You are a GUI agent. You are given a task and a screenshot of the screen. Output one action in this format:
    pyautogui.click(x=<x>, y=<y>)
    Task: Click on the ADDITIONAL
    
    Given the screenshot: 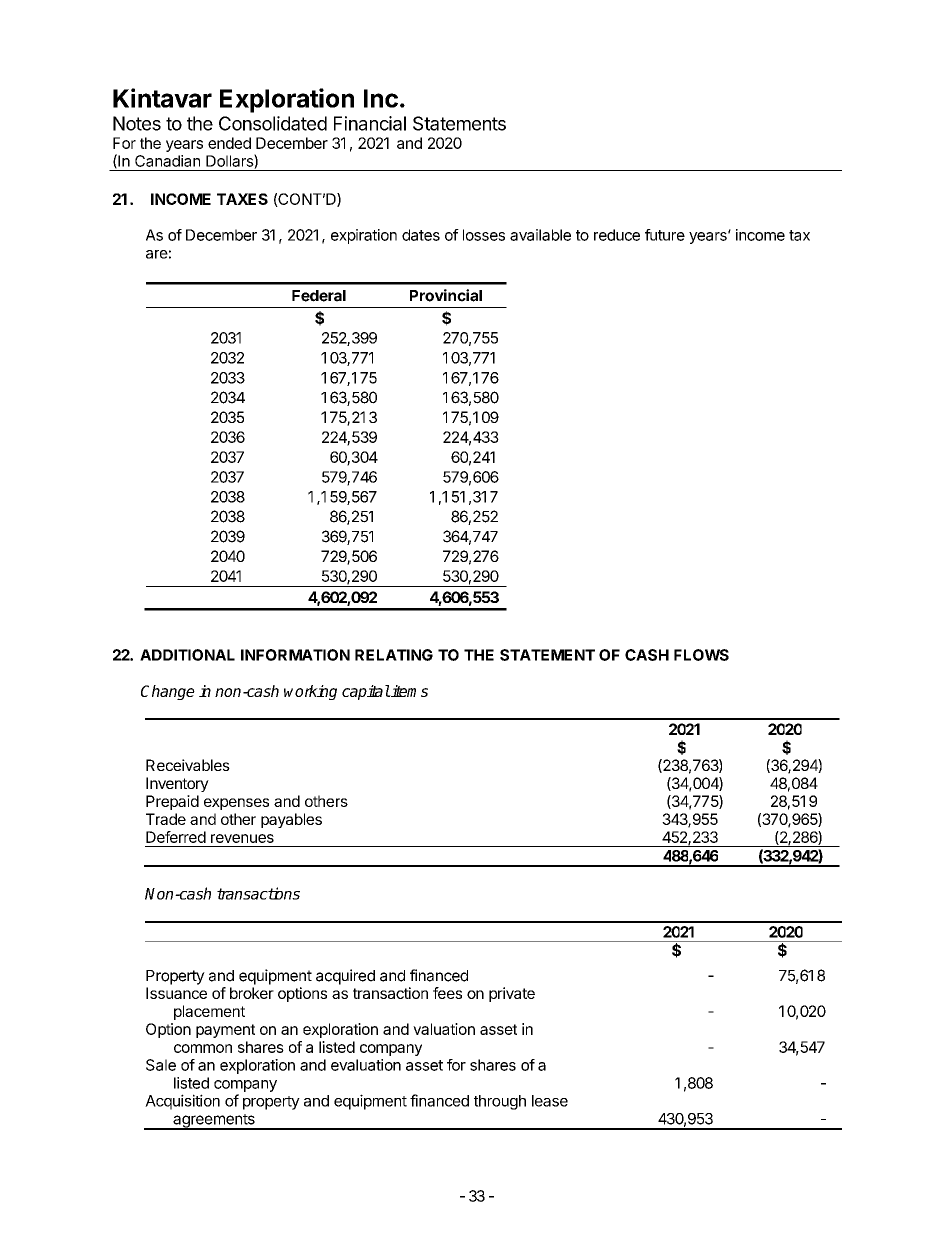 What is the action you would take?
    pyautogui.click(x=187, y=655)
